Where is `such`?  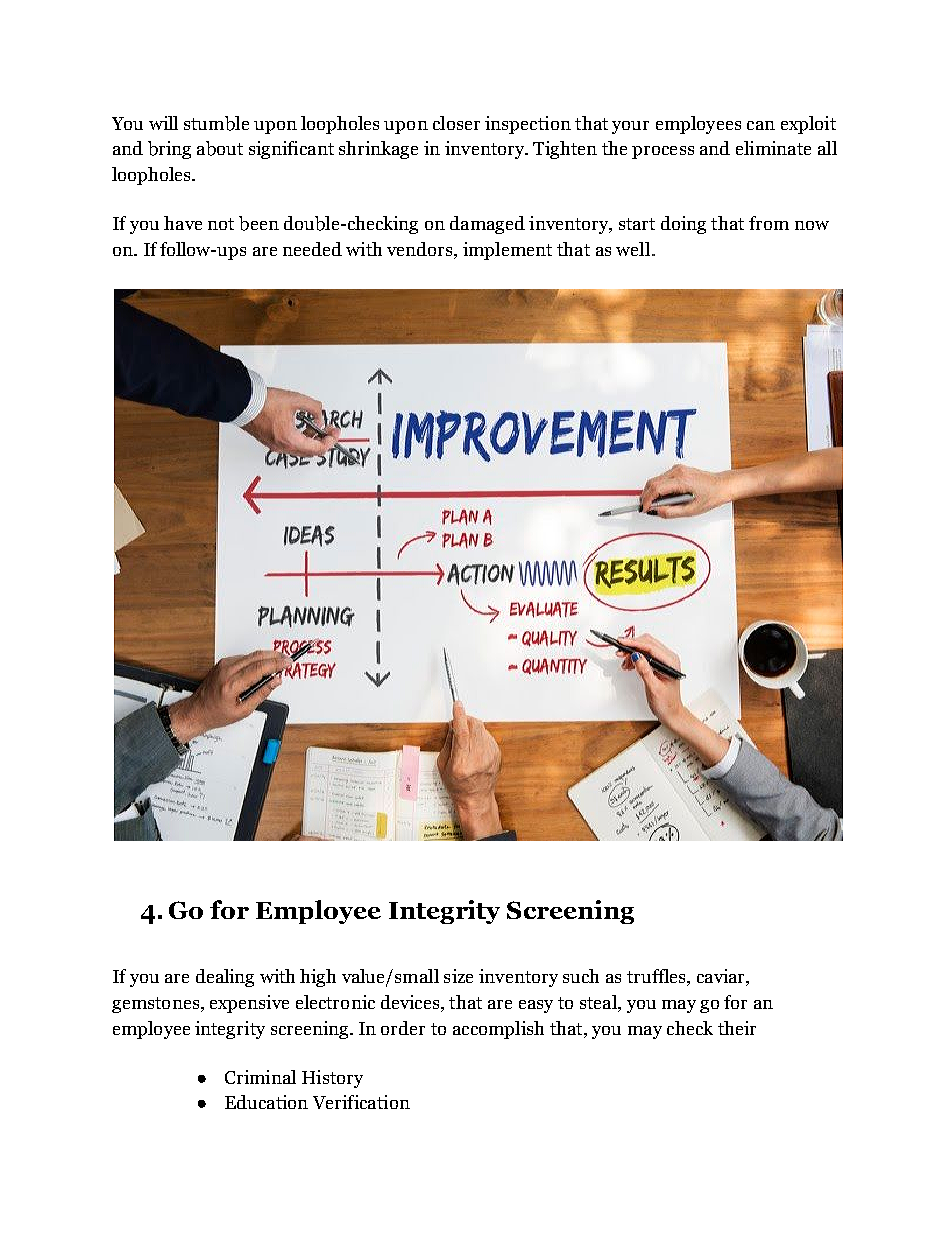 such is located at coordinates (581, 976).
